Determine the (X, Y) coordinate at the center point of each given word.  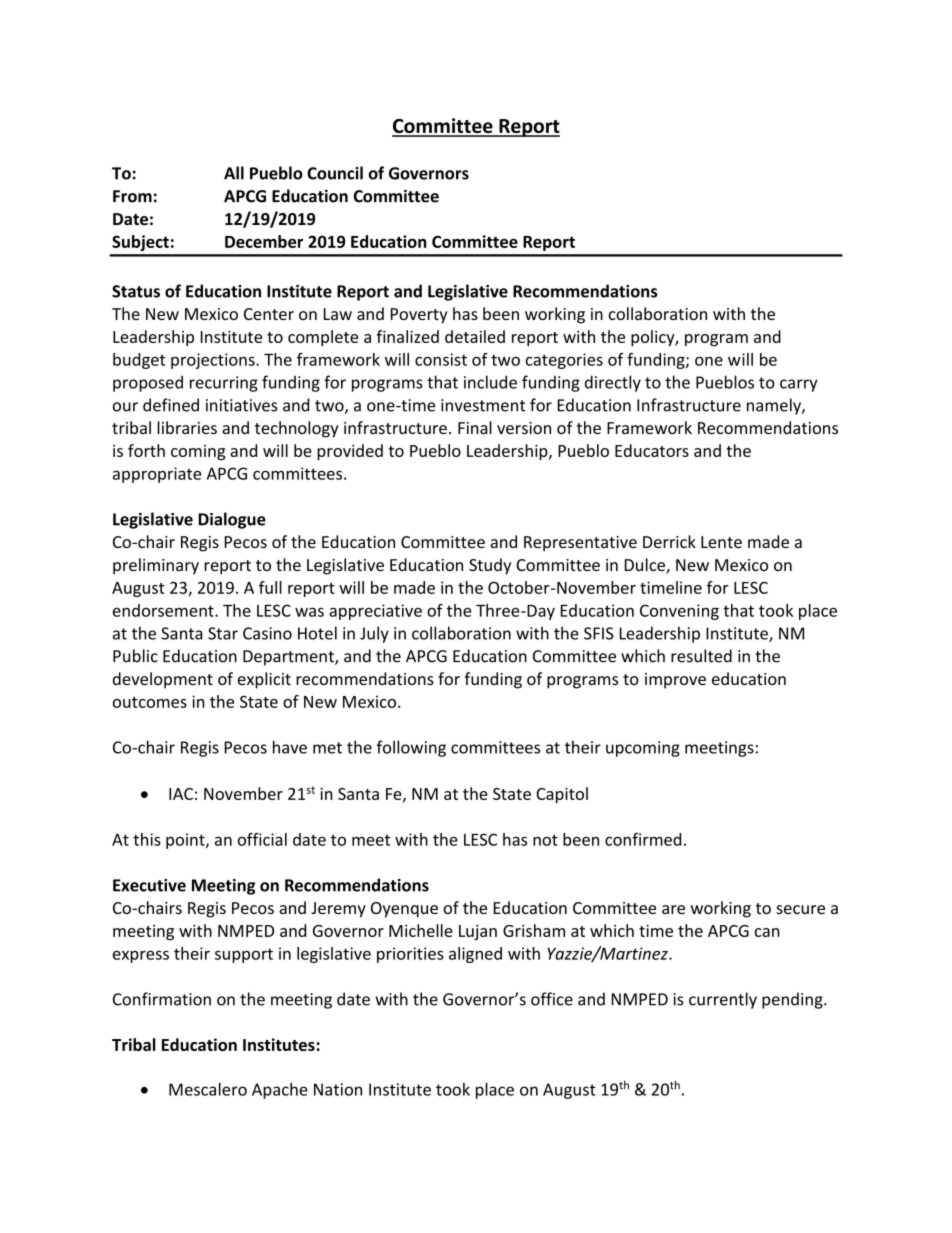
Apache (280, 1091)
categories (564, 361)
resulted (701, 656)
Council (335, 173)
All (234, 173)
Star (223, 633)
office (552, 999)
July (374, 634)
